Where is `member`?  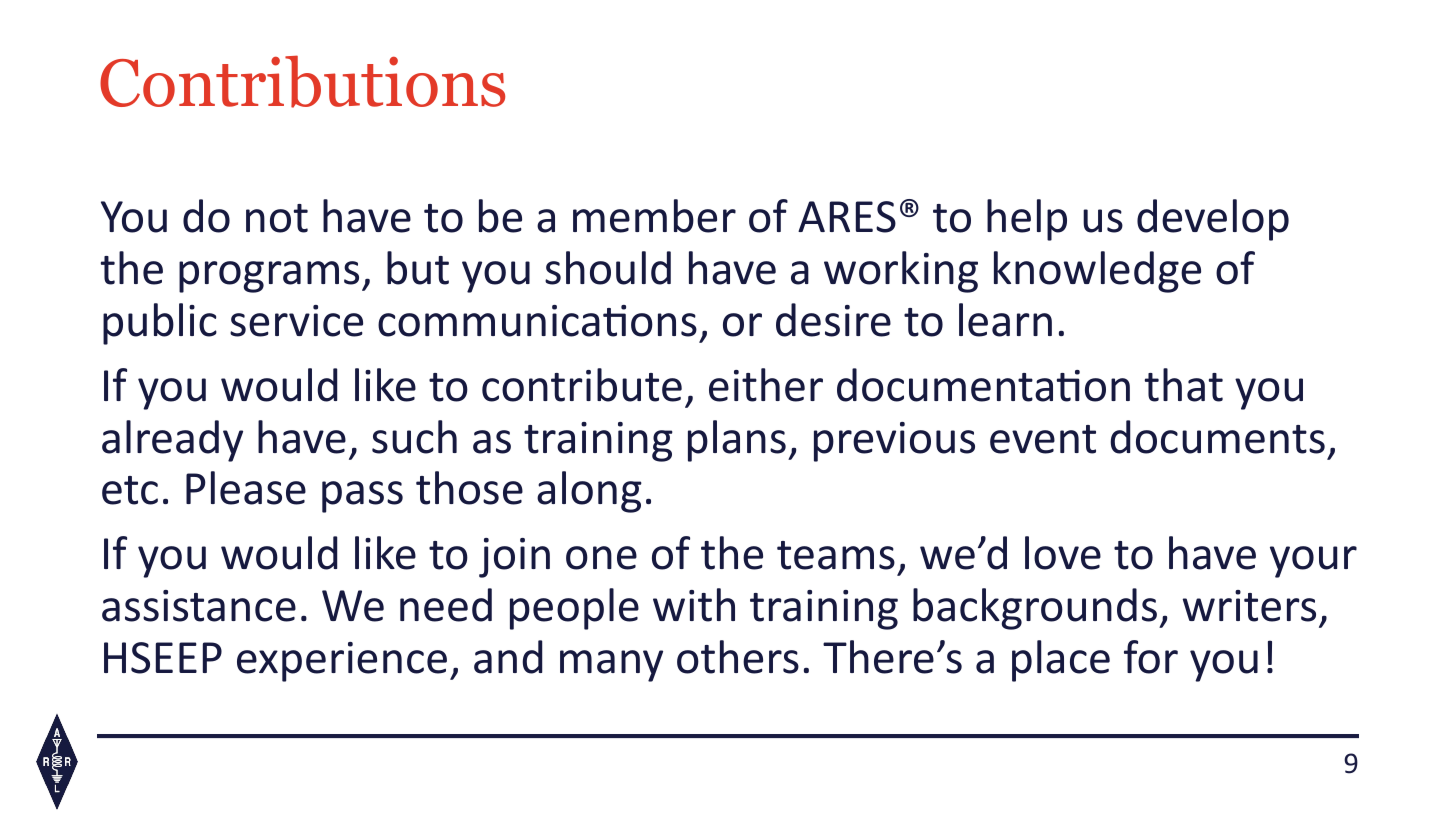 member is located at coordinates (654, 216).
